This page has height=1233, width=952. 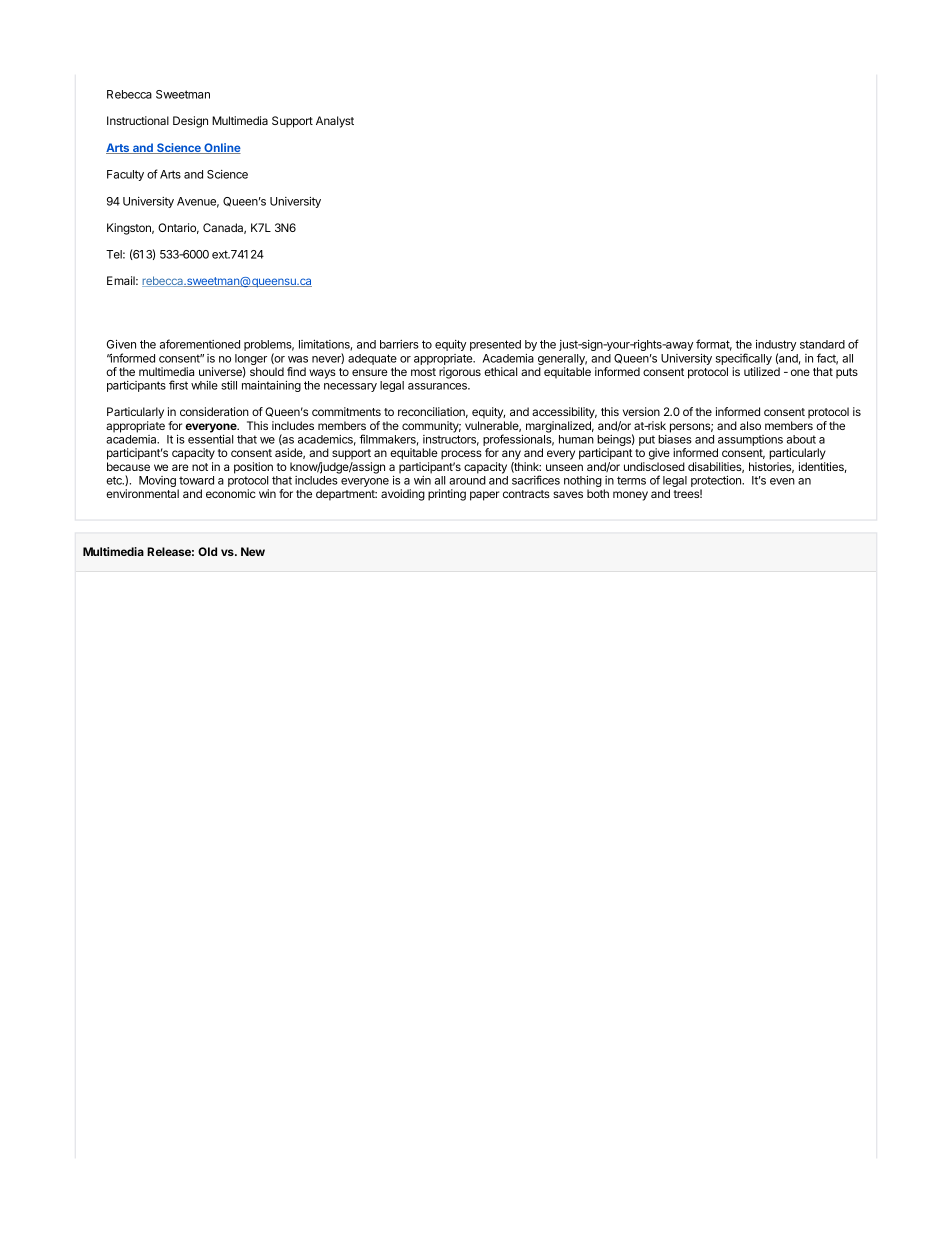 What do you see at coordinates (484, 496) in the page?
I see `paper` at bounding box center [484, 496].
